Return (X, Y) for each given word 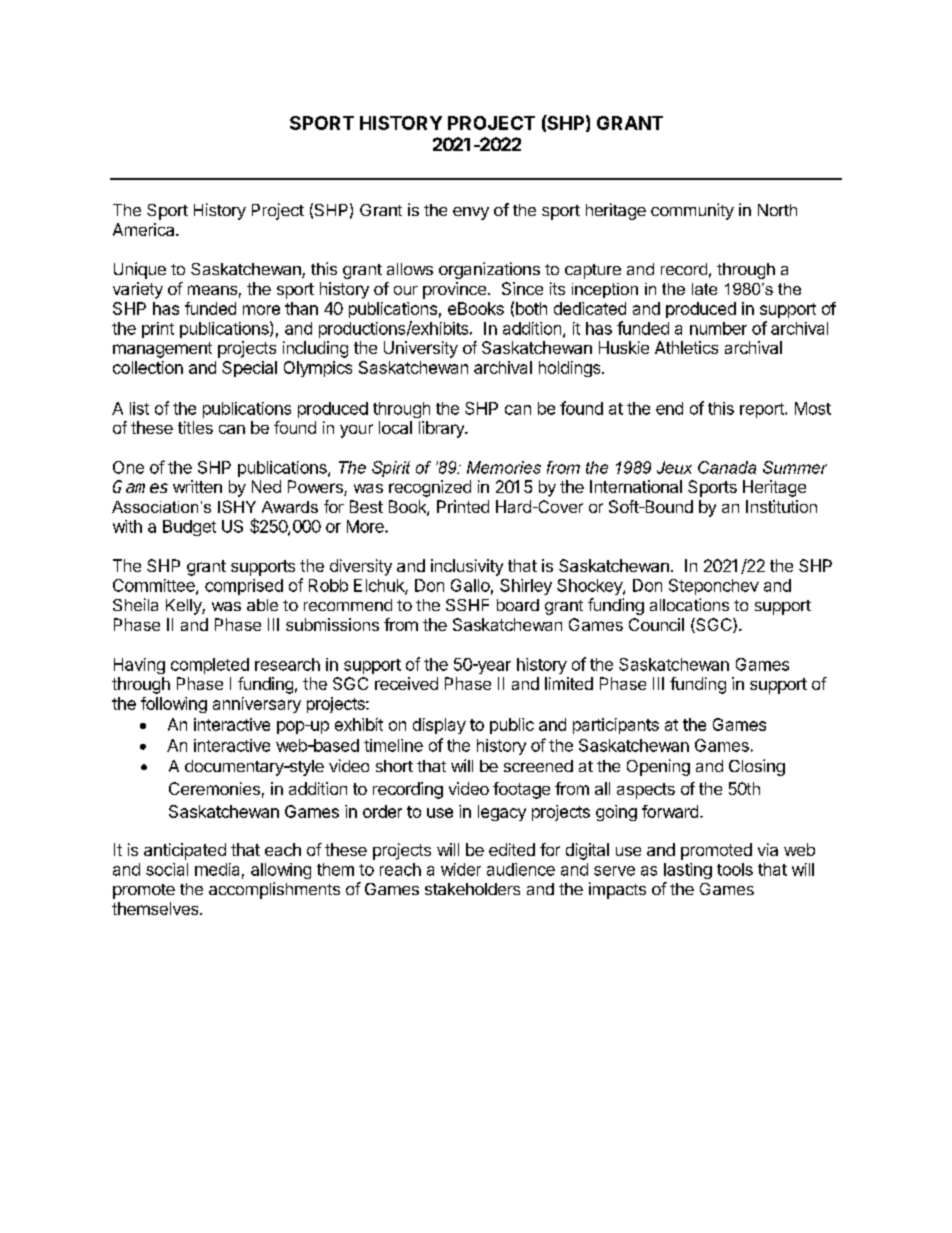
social (167, 869)
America (145, 229)
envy (471, 213)
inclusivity (467, 567)
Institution (781, 506)
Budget (189, 528)
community (692, 211)
